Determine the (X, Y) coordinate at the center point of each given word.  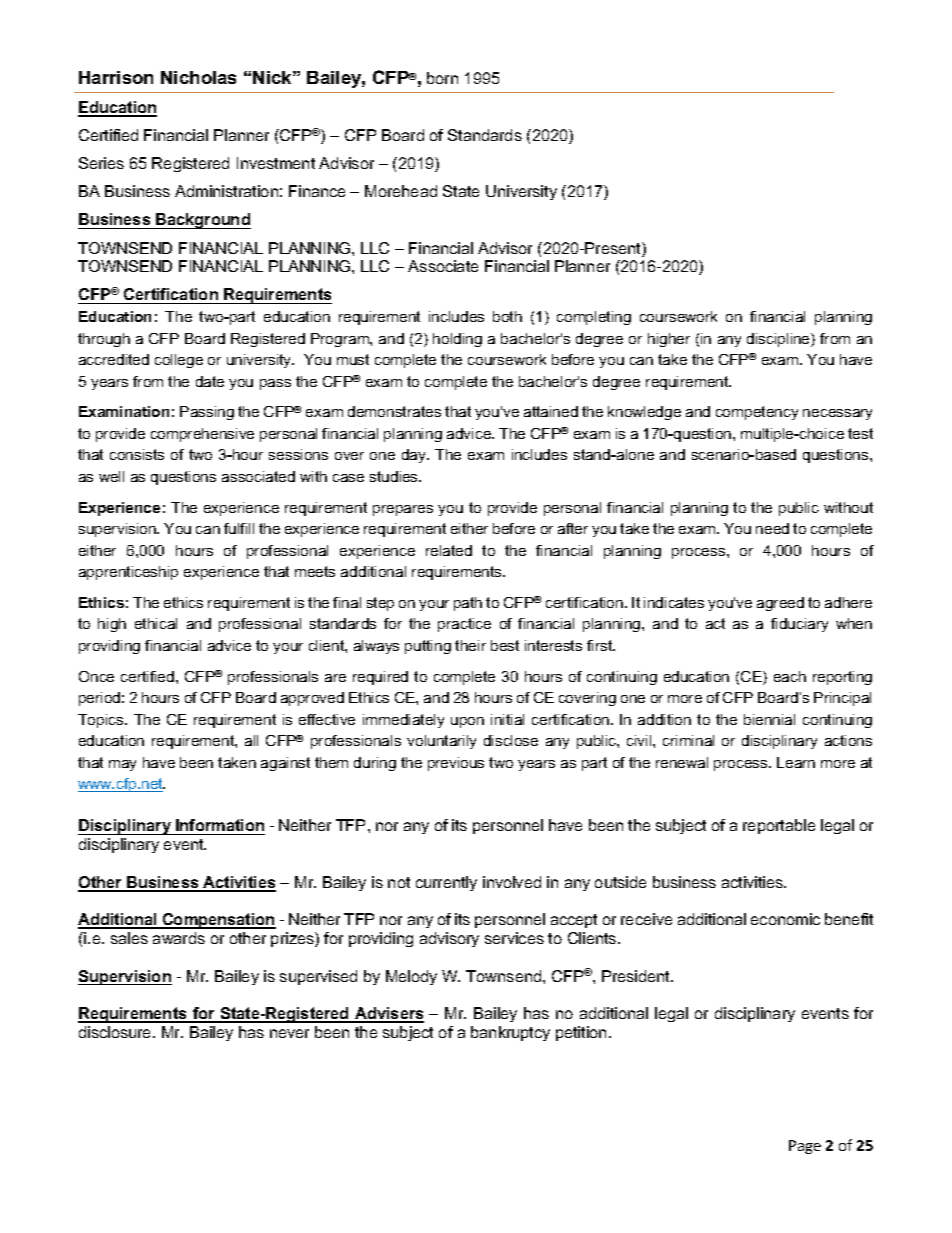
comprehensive (202, 435)
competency (757, 413)
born (442, 78)
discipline (779, 340)
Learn (796, 762)
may (122, 765)
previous (456, 764)
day (415, 456)
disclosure (116, 1032)
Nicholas (198, 77)
